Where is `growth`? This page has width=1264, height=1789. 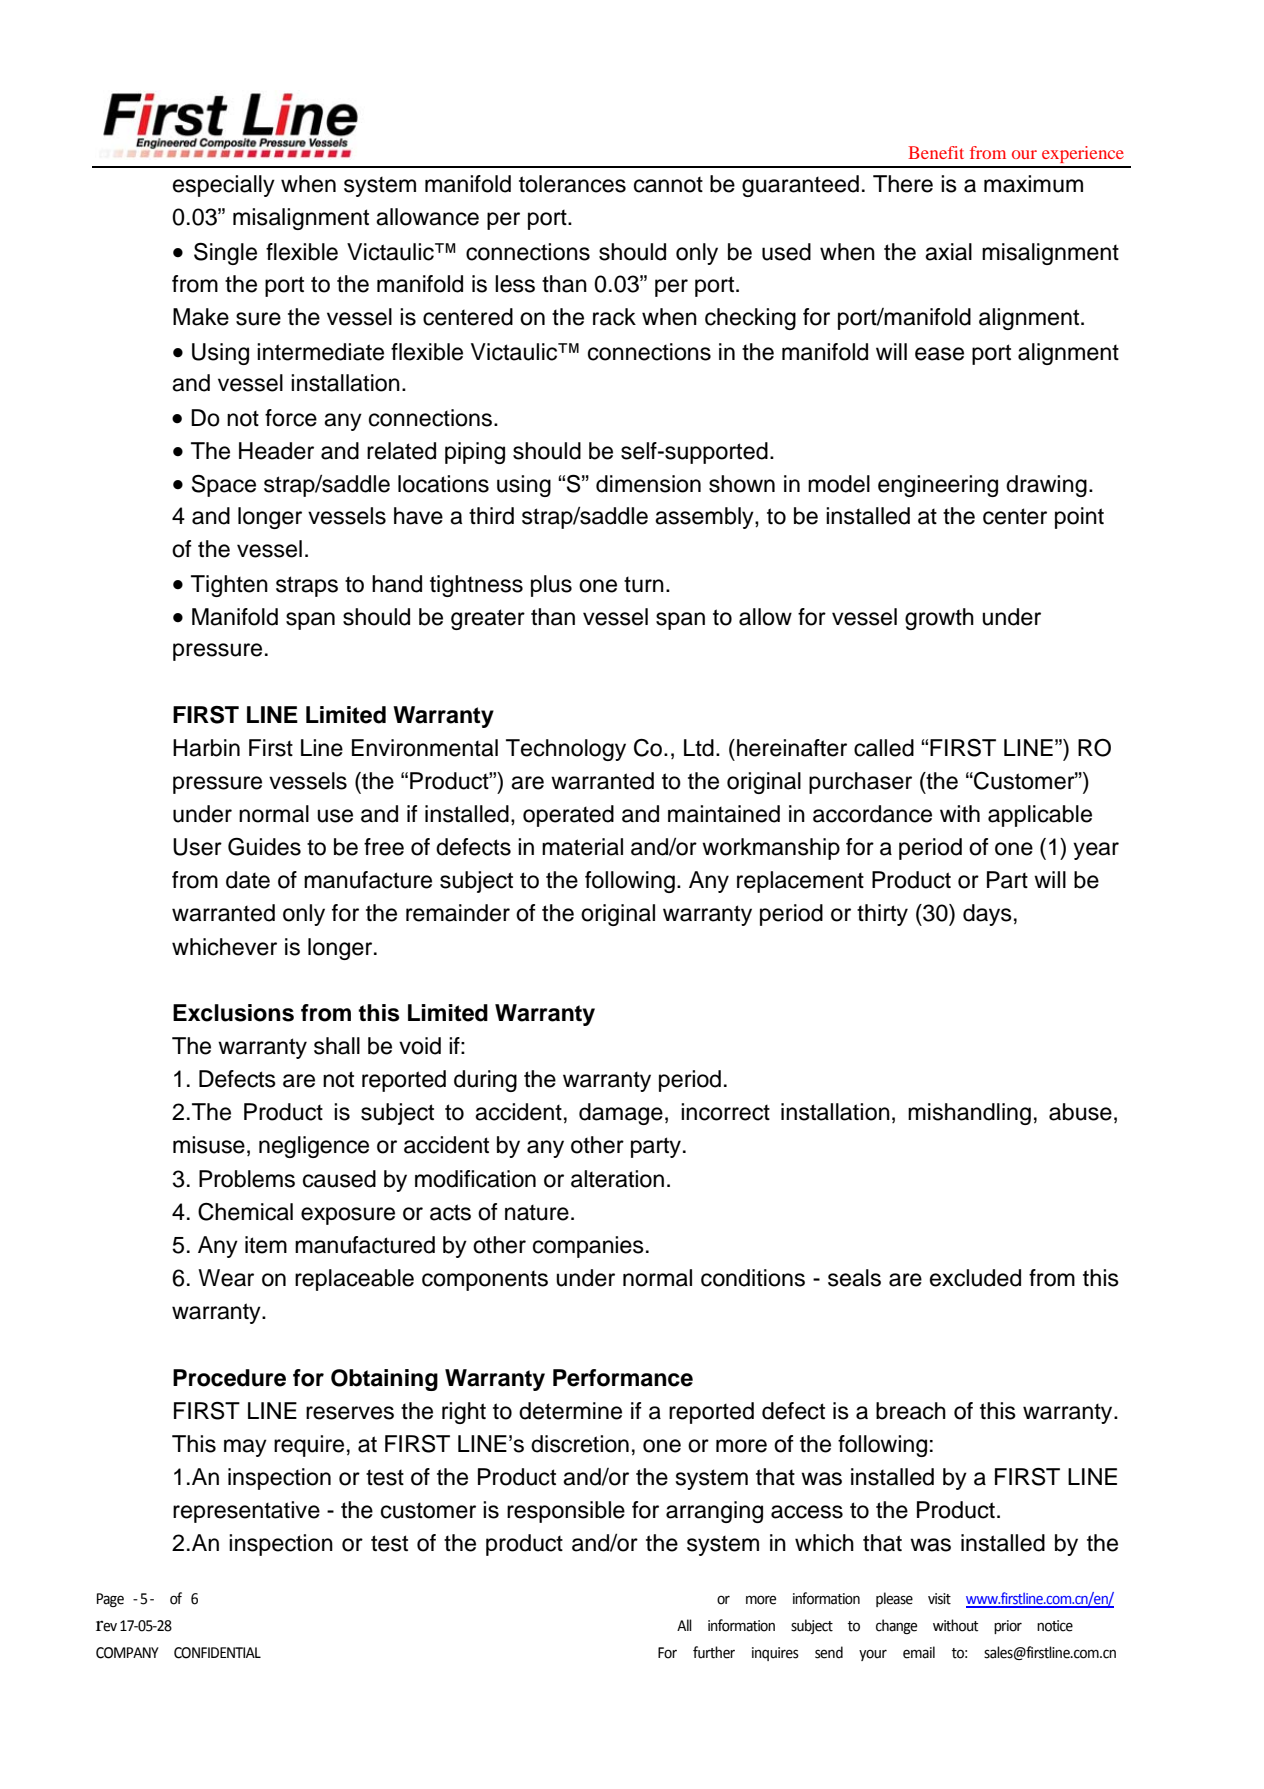
growth is located at coordinates (939, 619).
